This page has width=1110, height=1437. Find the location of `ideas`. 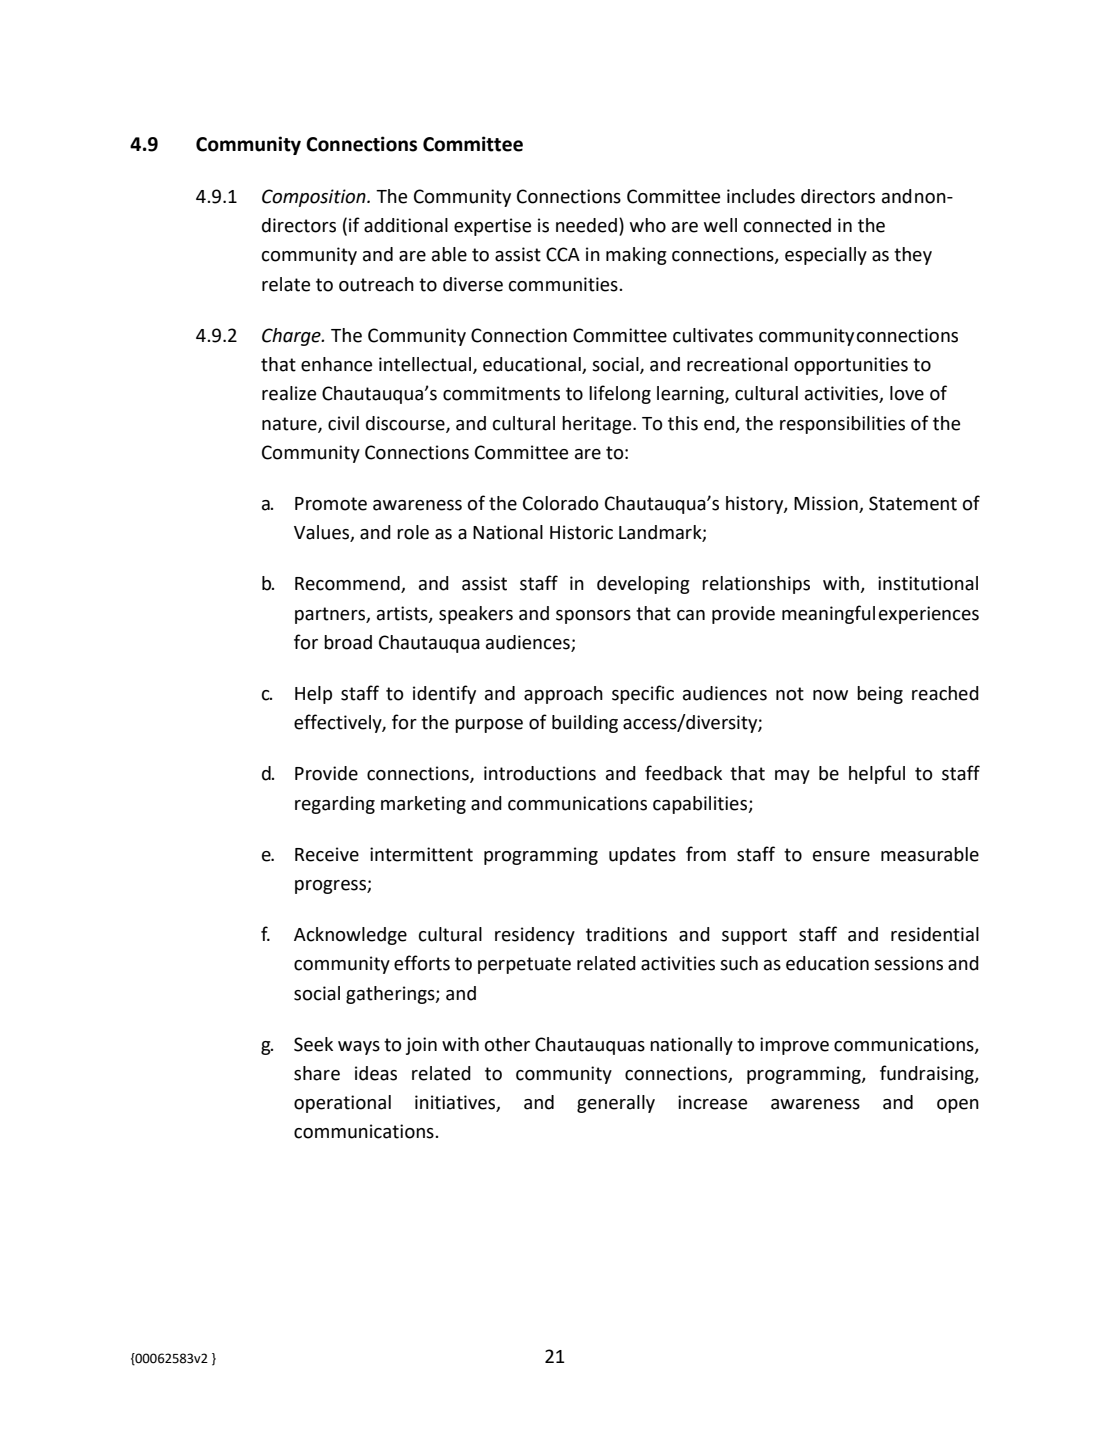

ideas is located at coordinates (376, 1073).
